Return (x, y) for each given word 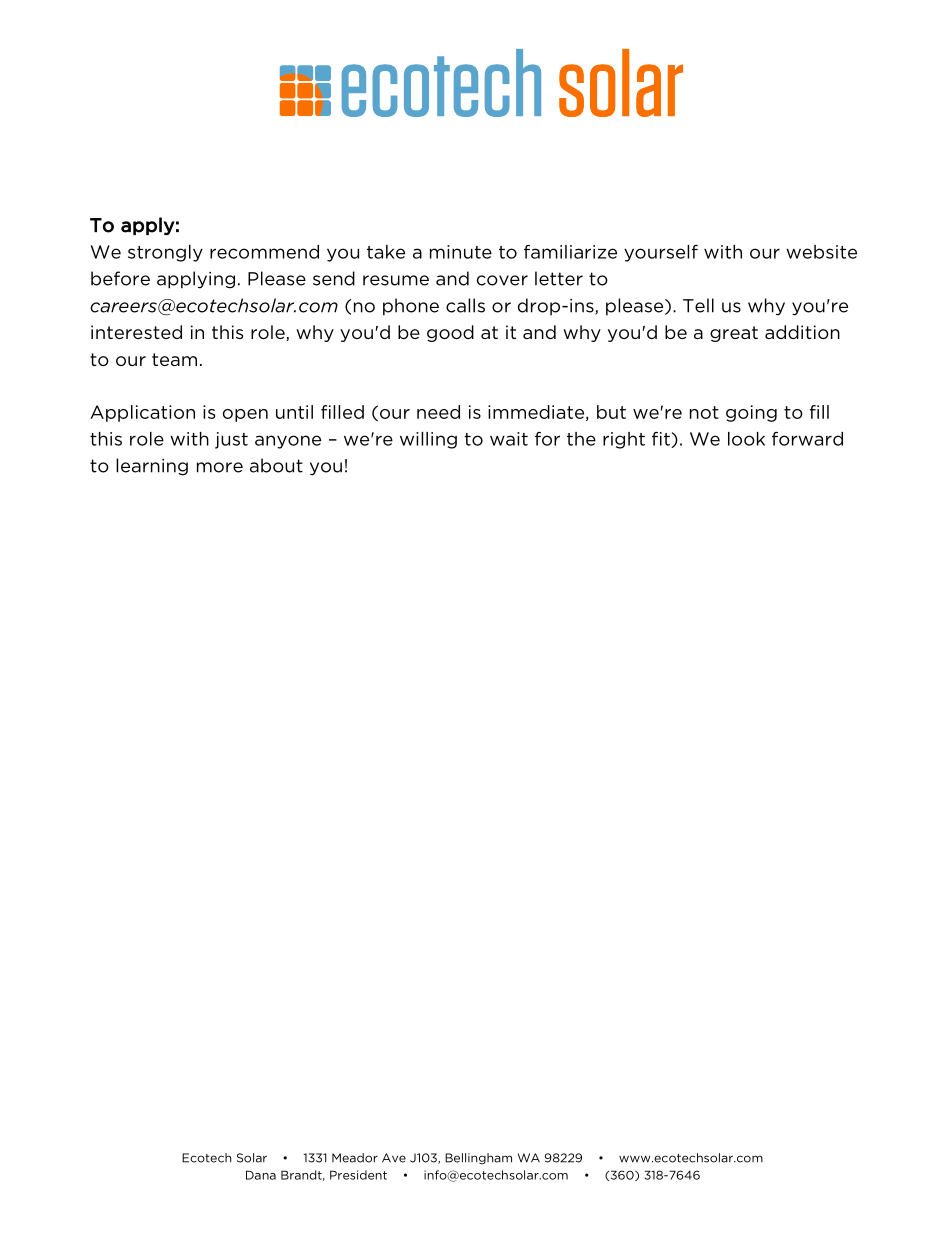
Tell (698, 305)
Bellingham (478, 1159)
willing (428, 440)
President (358, 1175)
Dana (261, 1175)
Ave (394, 1158)
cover (502, 280)
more (220, 467)
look (746, 439)
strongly (165, 253)
